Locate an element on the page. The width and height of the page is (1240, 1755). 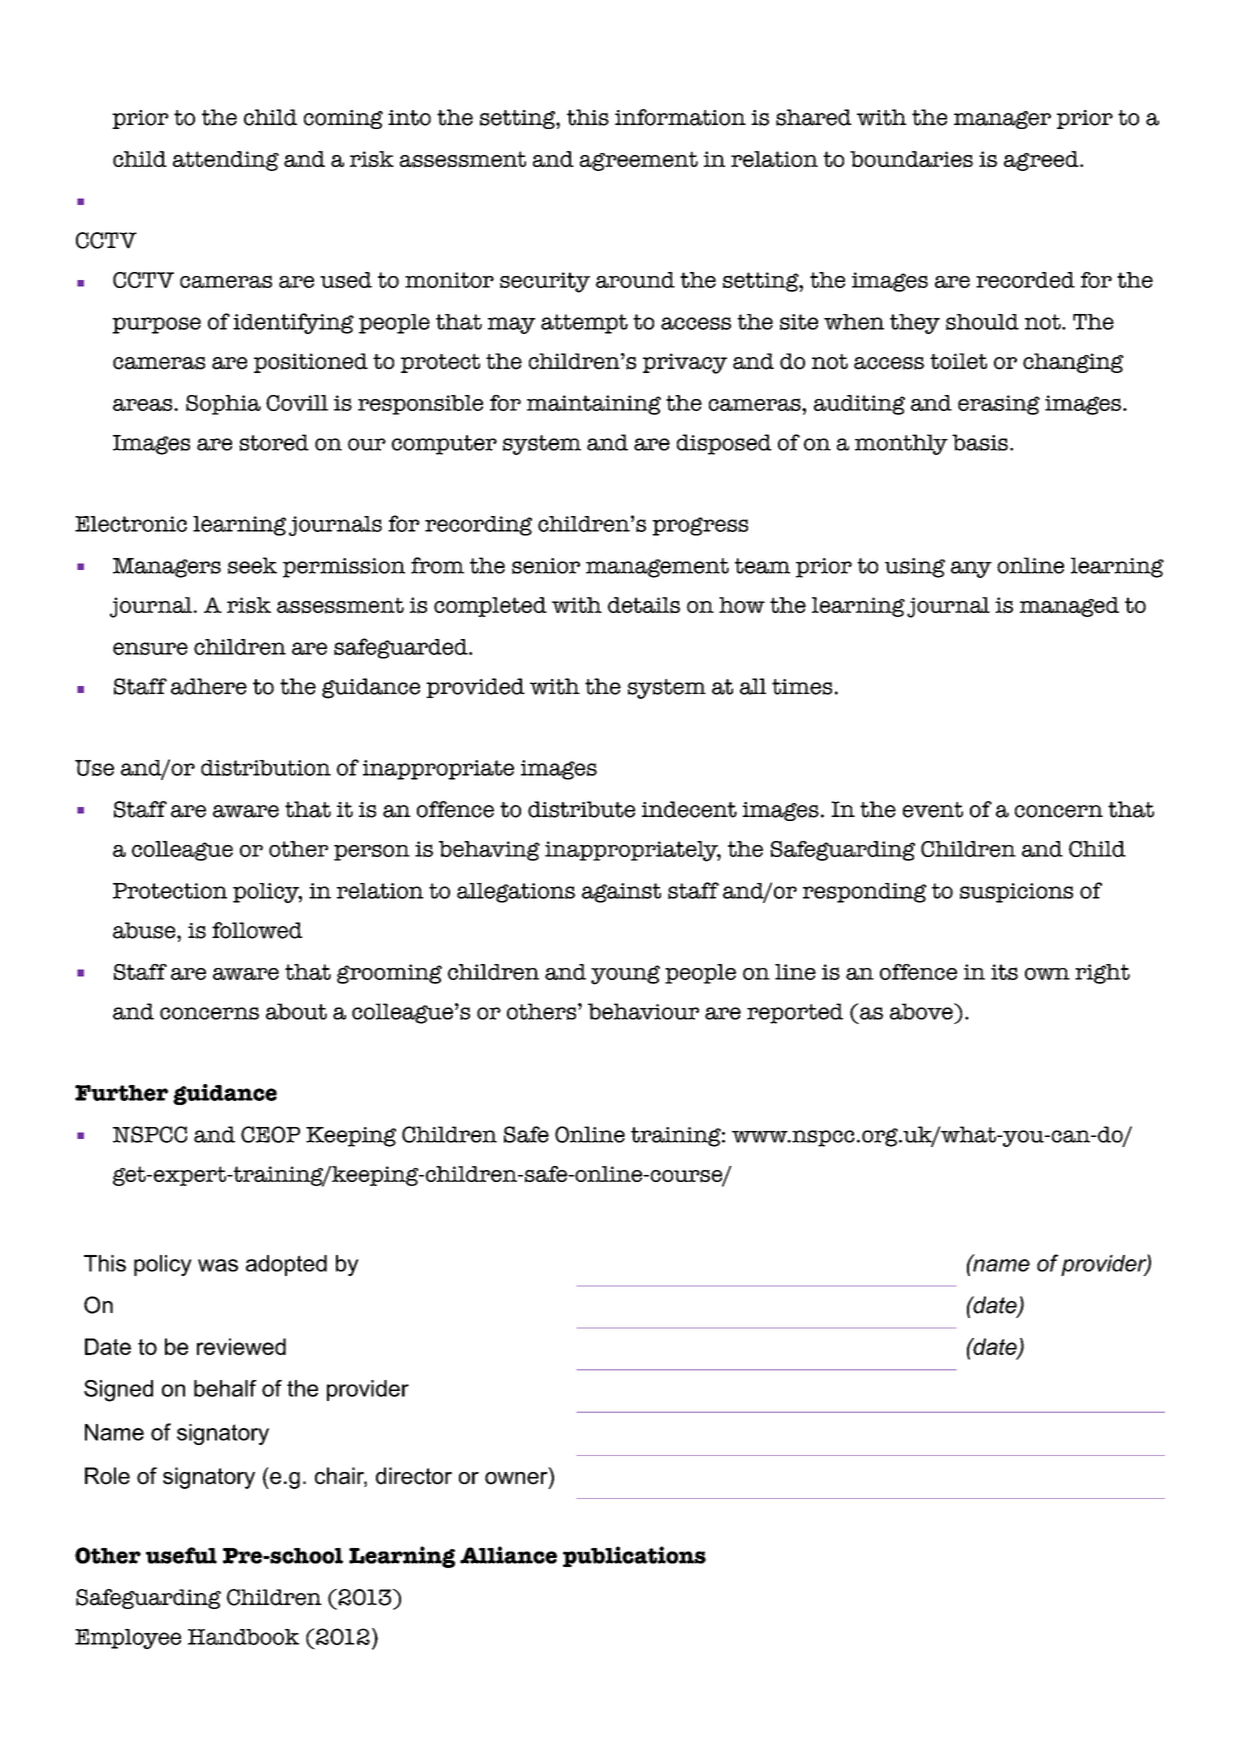
Alliance is located at coordinates (508, 1555).
